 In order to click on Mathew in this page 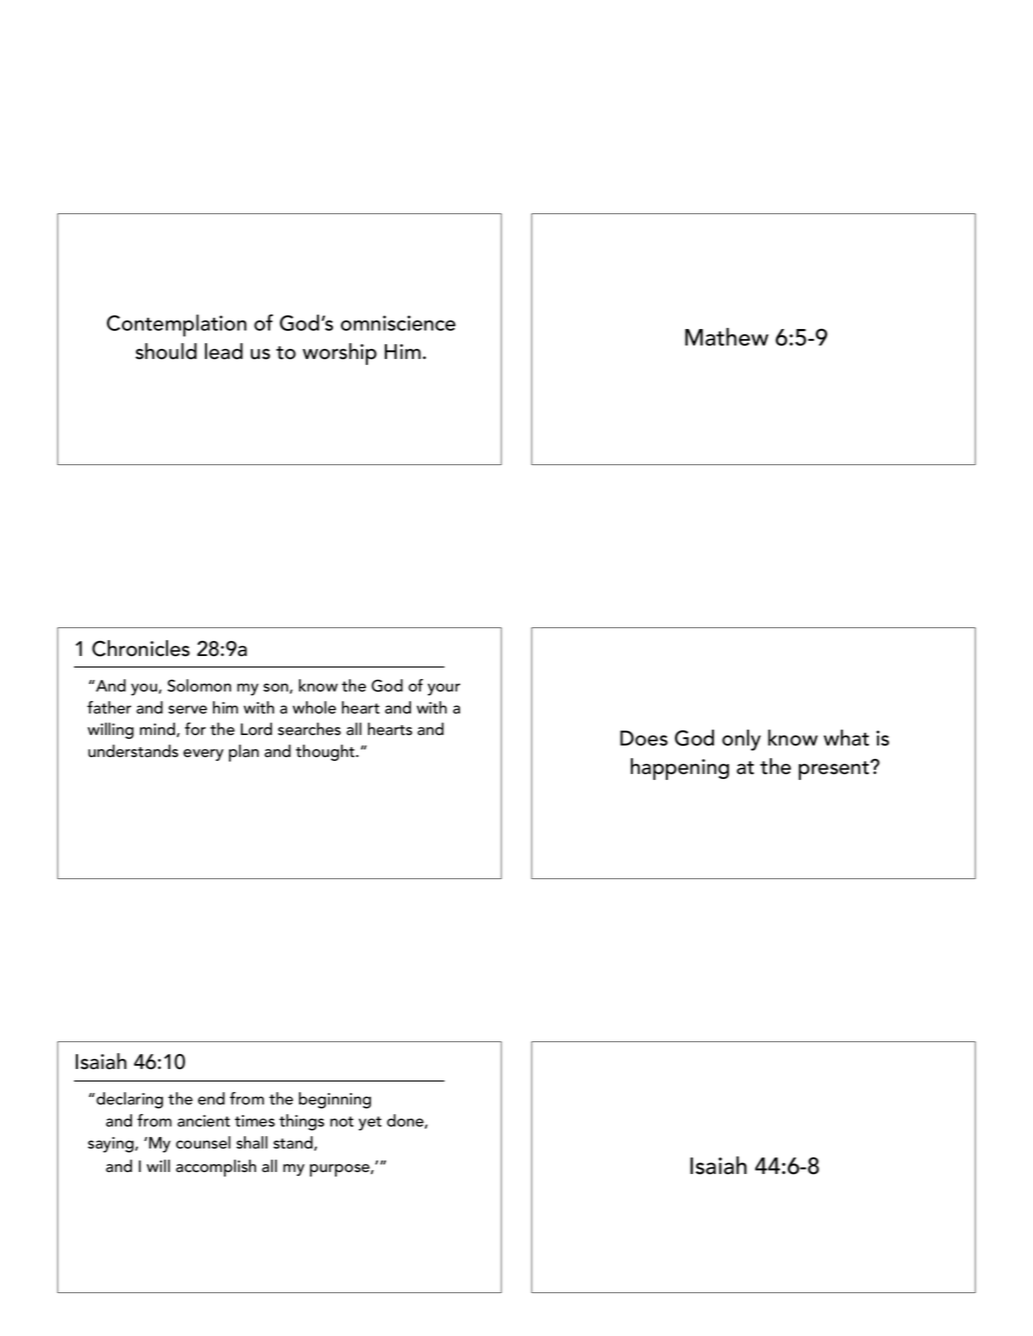, I will do `click(726, 337)`.
